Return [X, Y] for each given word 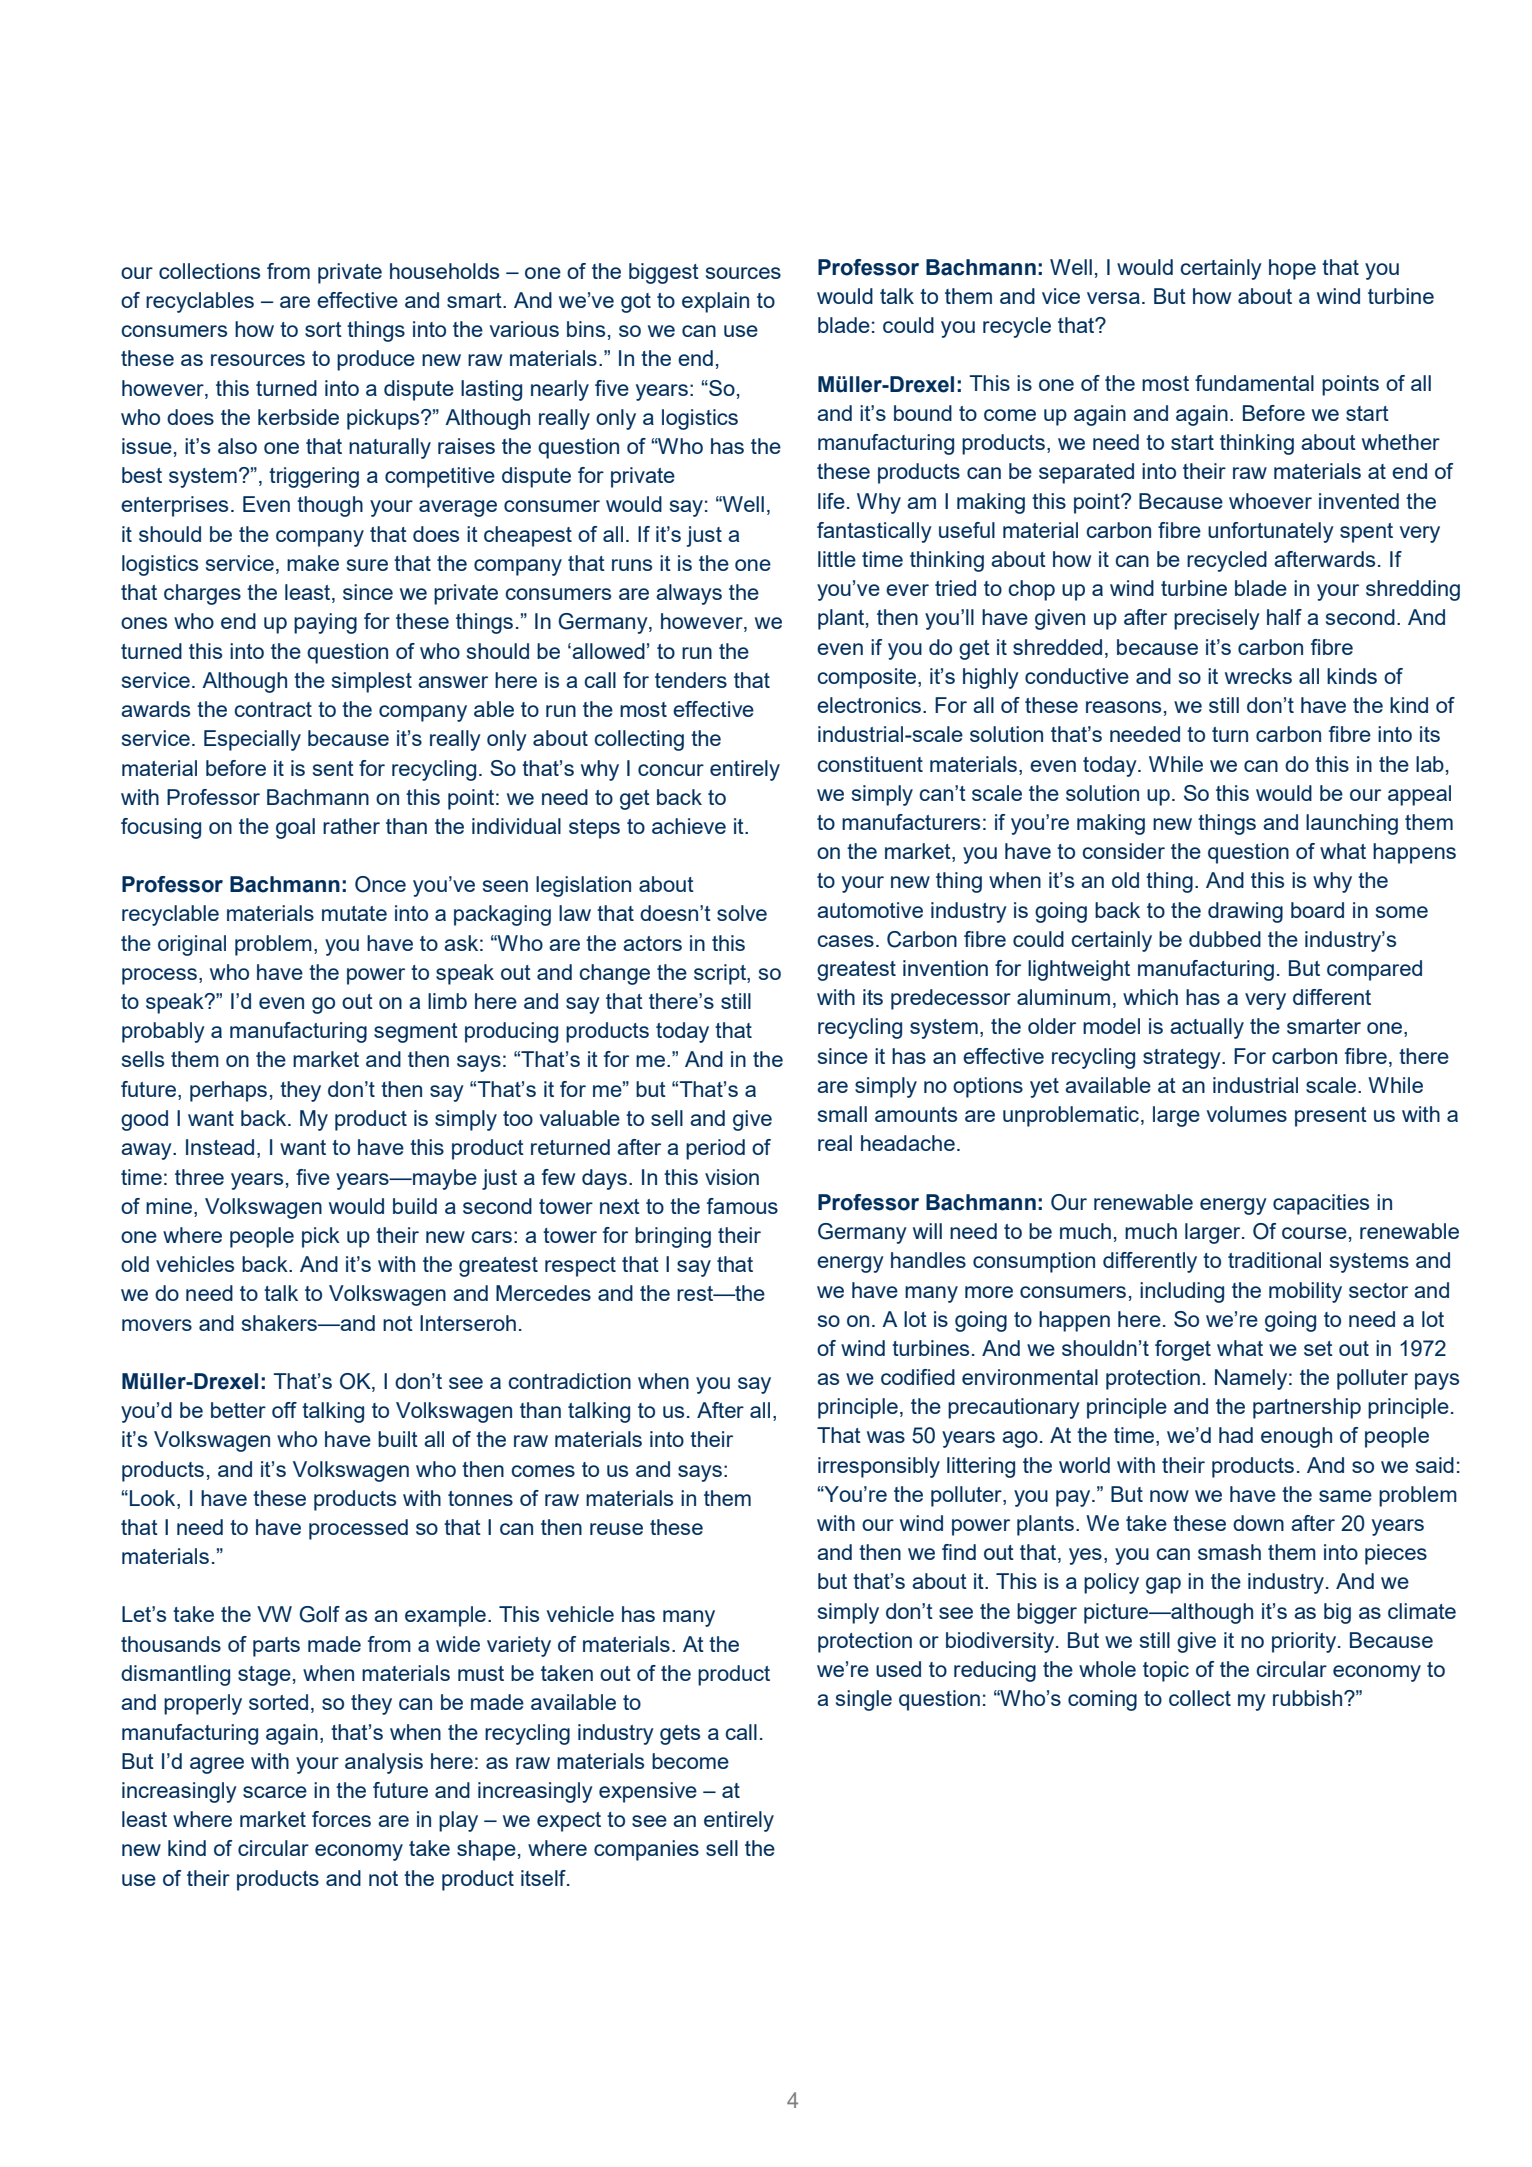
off [284, 1410]
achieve [689, 826]
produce [376, 360]
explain [715, 302]
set [1318, 1348]
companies [646, 1850]
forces [341, 1819]
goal [295, 828]
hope [1292, 269]
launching [1352, 824]
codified [918, 1377]
